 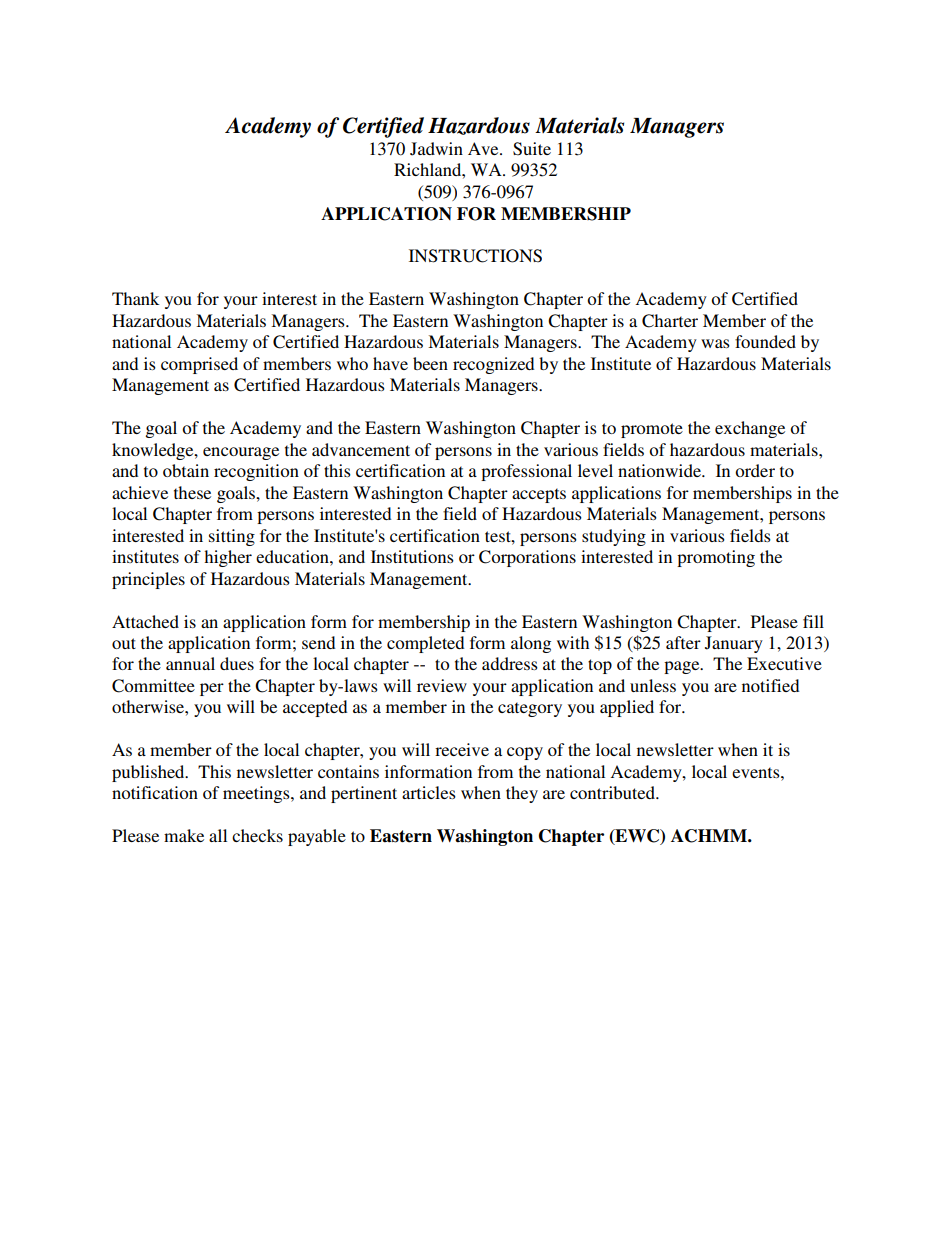 I want to click on Suite, so click(x=532, y=149).
